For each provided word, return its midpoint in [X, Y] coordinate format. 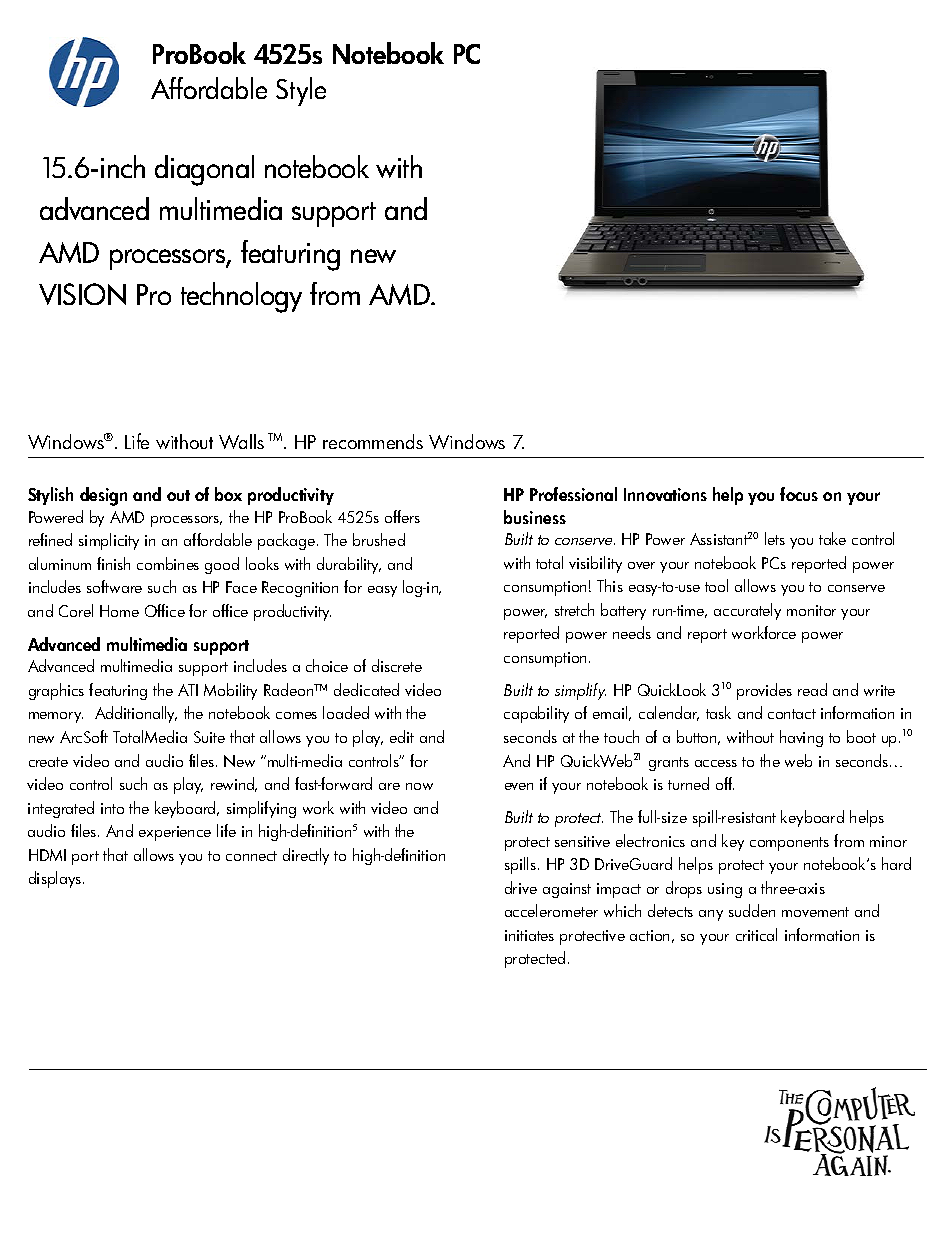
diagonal [204, 170]
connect [251, 856]
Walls [241, 441]
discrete [397, 665]
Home [119, 611]
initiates [529, 935]
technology [241, 297]
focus [799, 494]
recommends [373, 441]
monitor [811, 610]
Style [301, 91]
